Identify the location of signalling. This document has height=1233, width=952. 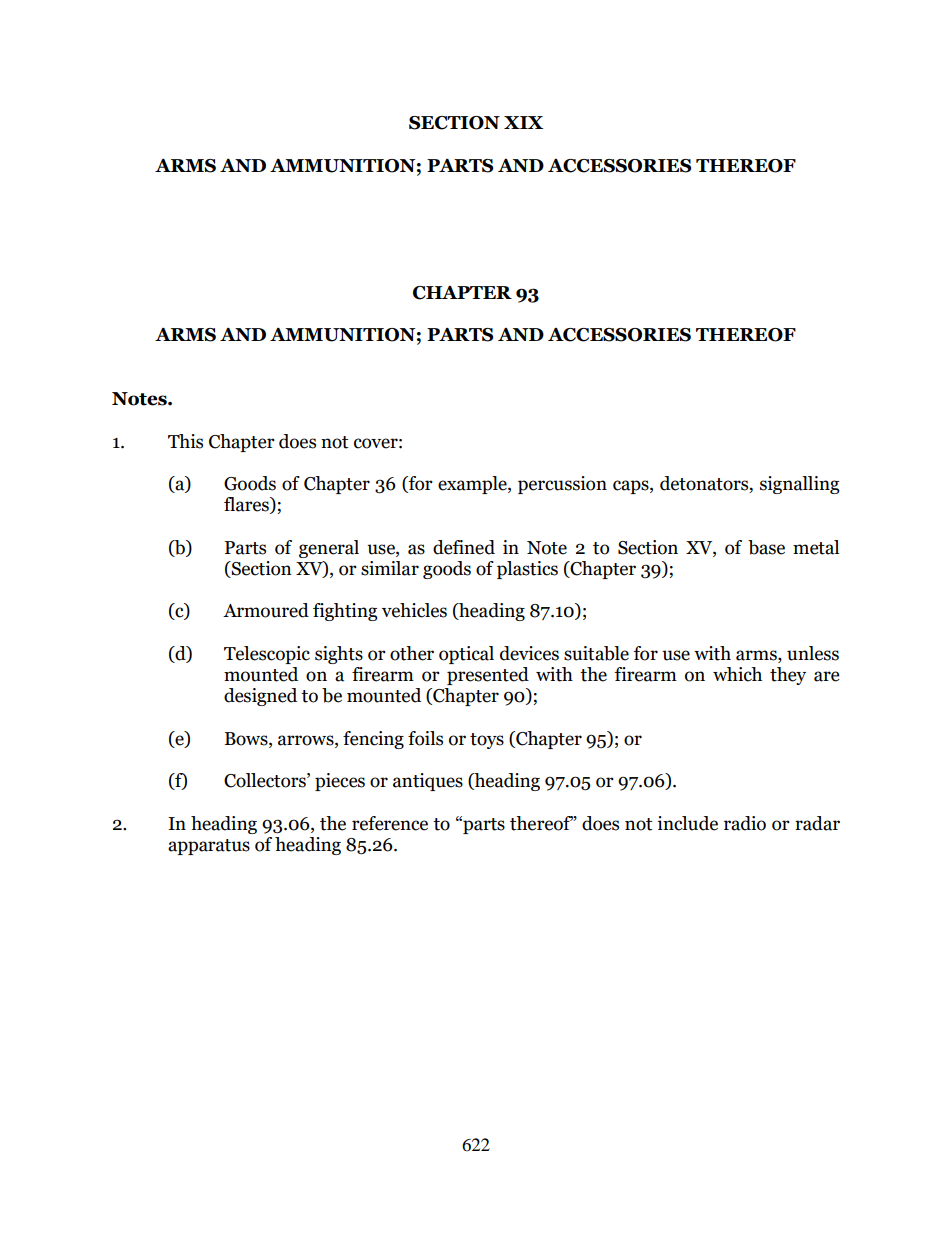
(800, 485).
